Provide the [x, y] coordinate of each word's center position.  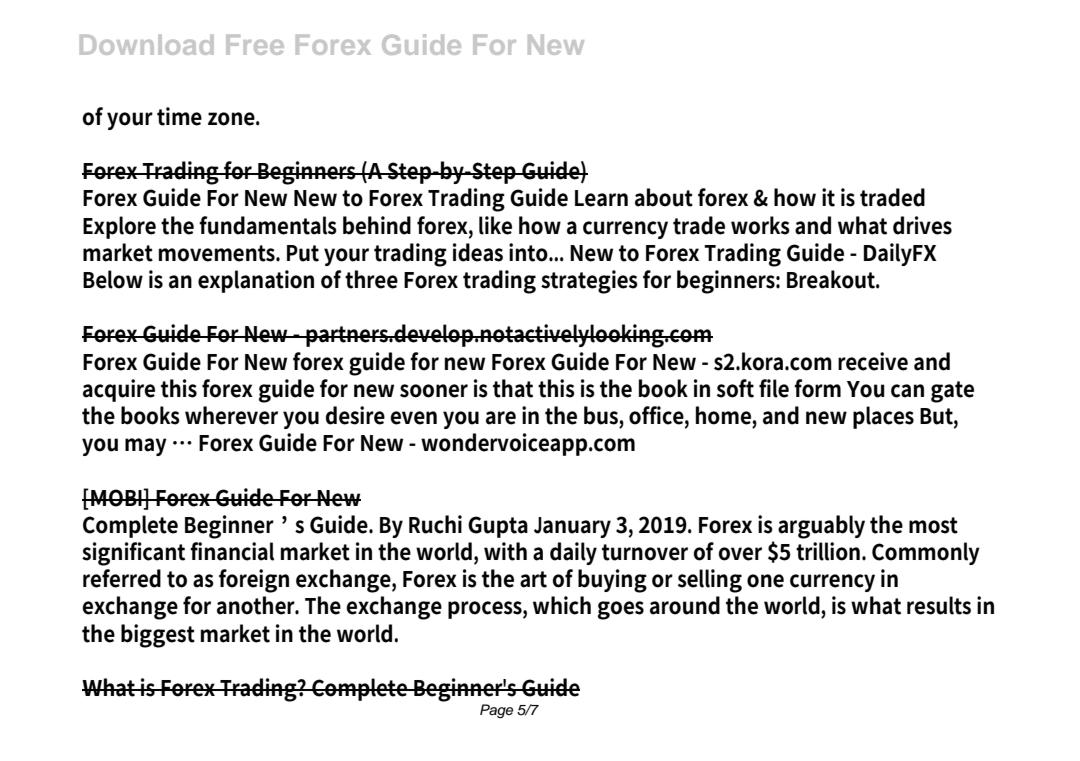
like [495, 225]
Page [496, 711]
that [513, 388]
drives [922, 225]
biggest [158, 636]
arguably [821, 527]
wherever [231, 415]
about [664, 197]
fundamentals [268, 225]
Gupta [498, 527]
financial [232, 551]
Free [255, 45]
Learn [601, 198]
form [817, 388]
